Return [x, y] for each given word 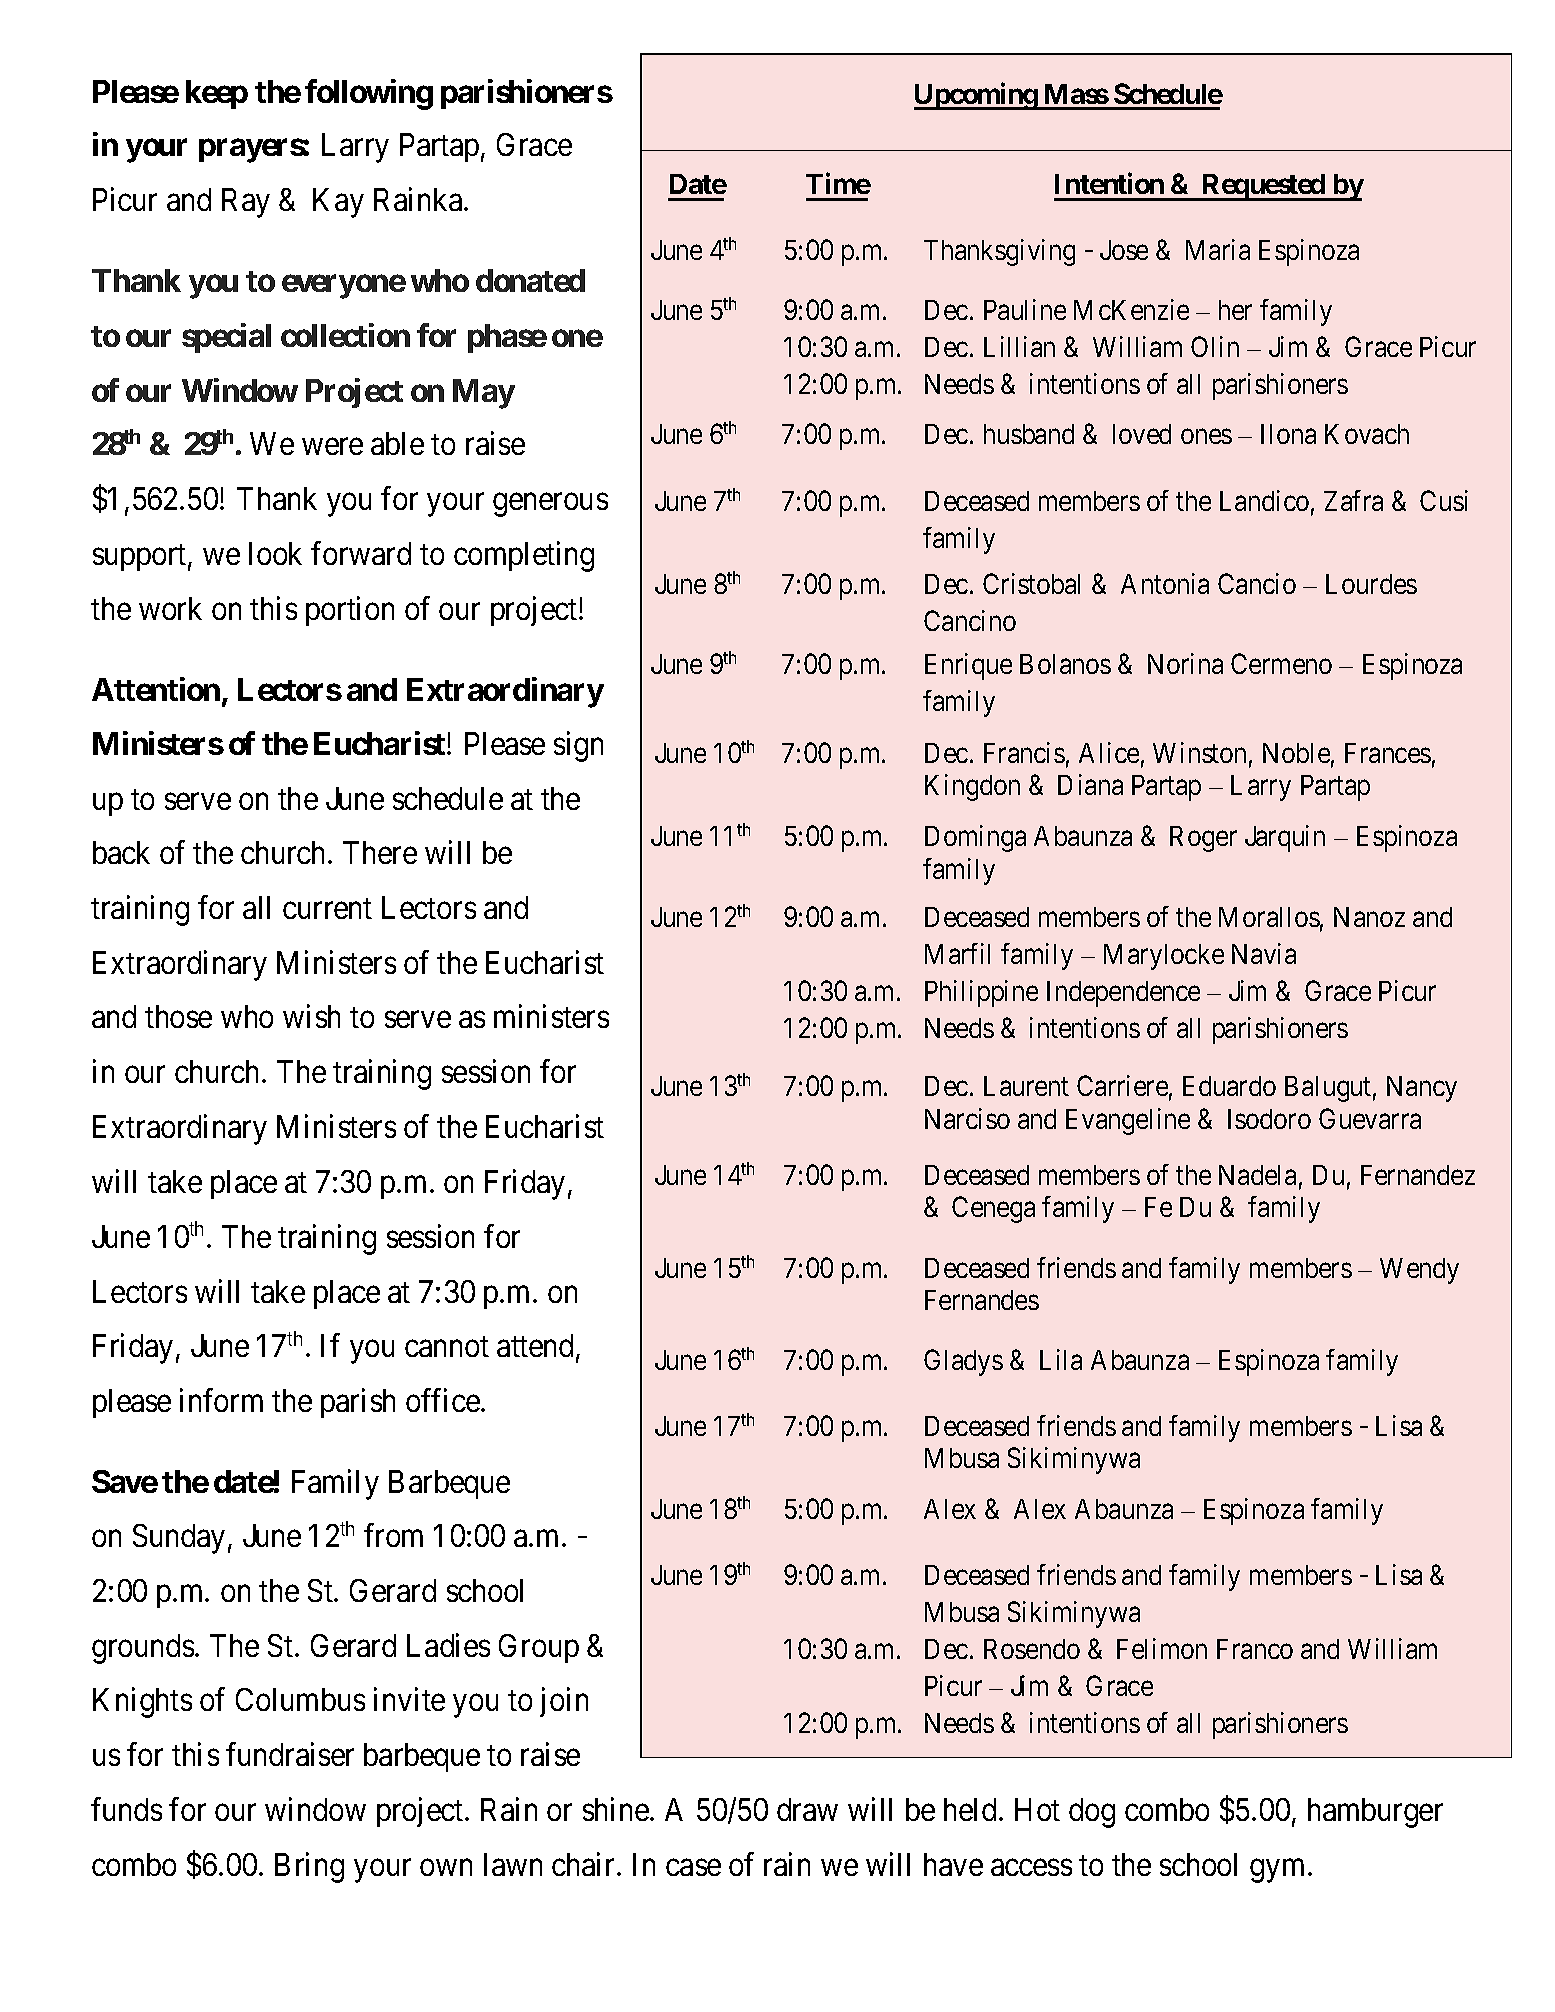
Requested [1263, 187]
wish [311, 1016]
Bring [309, 1867]
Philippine [981, 993]
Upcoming [976, 96]
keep [217, 94]
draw [807, 1809]
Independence [1123, 994]
